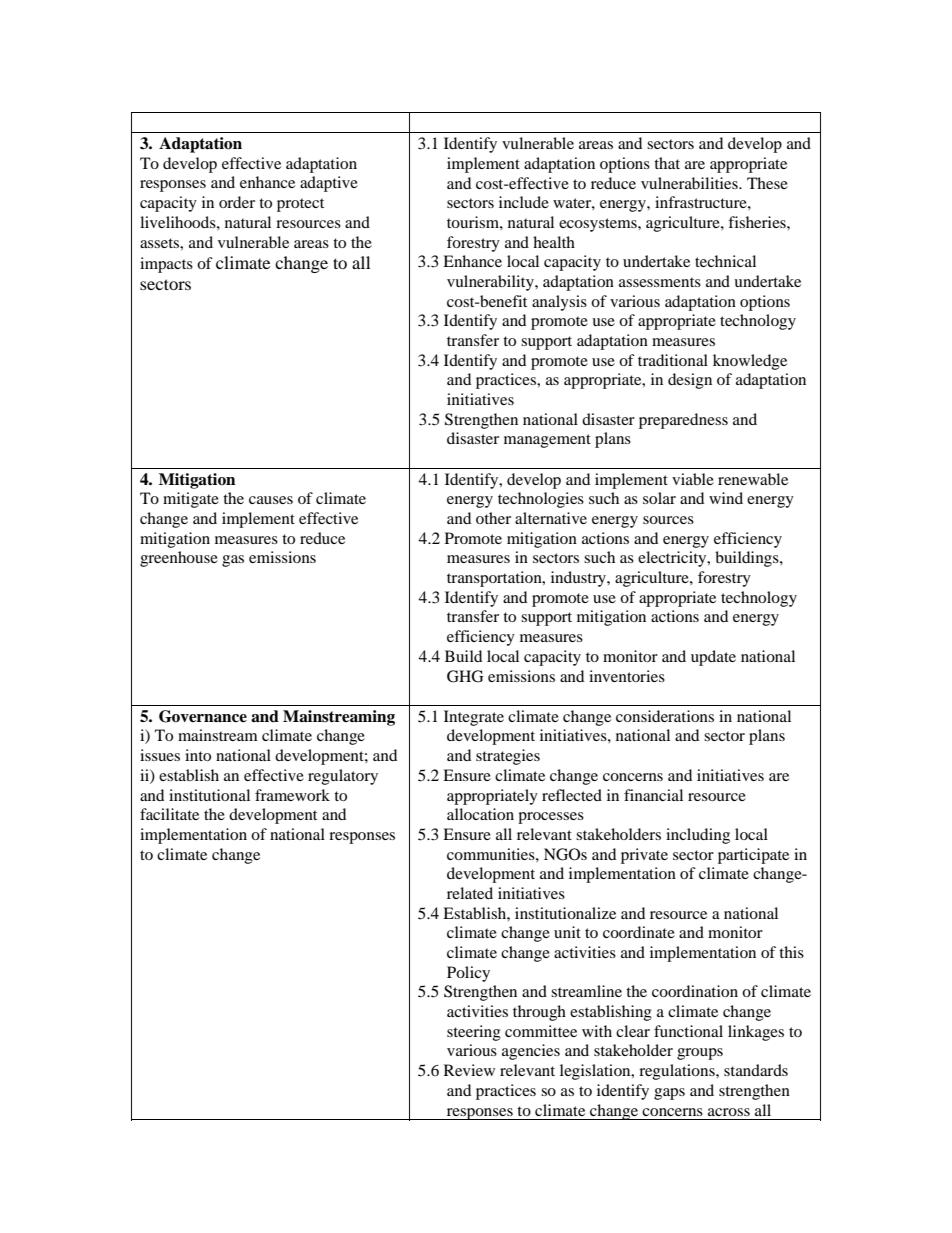 The width and height of the document is (952, 1233). What do you see at coordinates (169, 814) in the document?
I see `facilitate` at bounding box center [169, 814].
